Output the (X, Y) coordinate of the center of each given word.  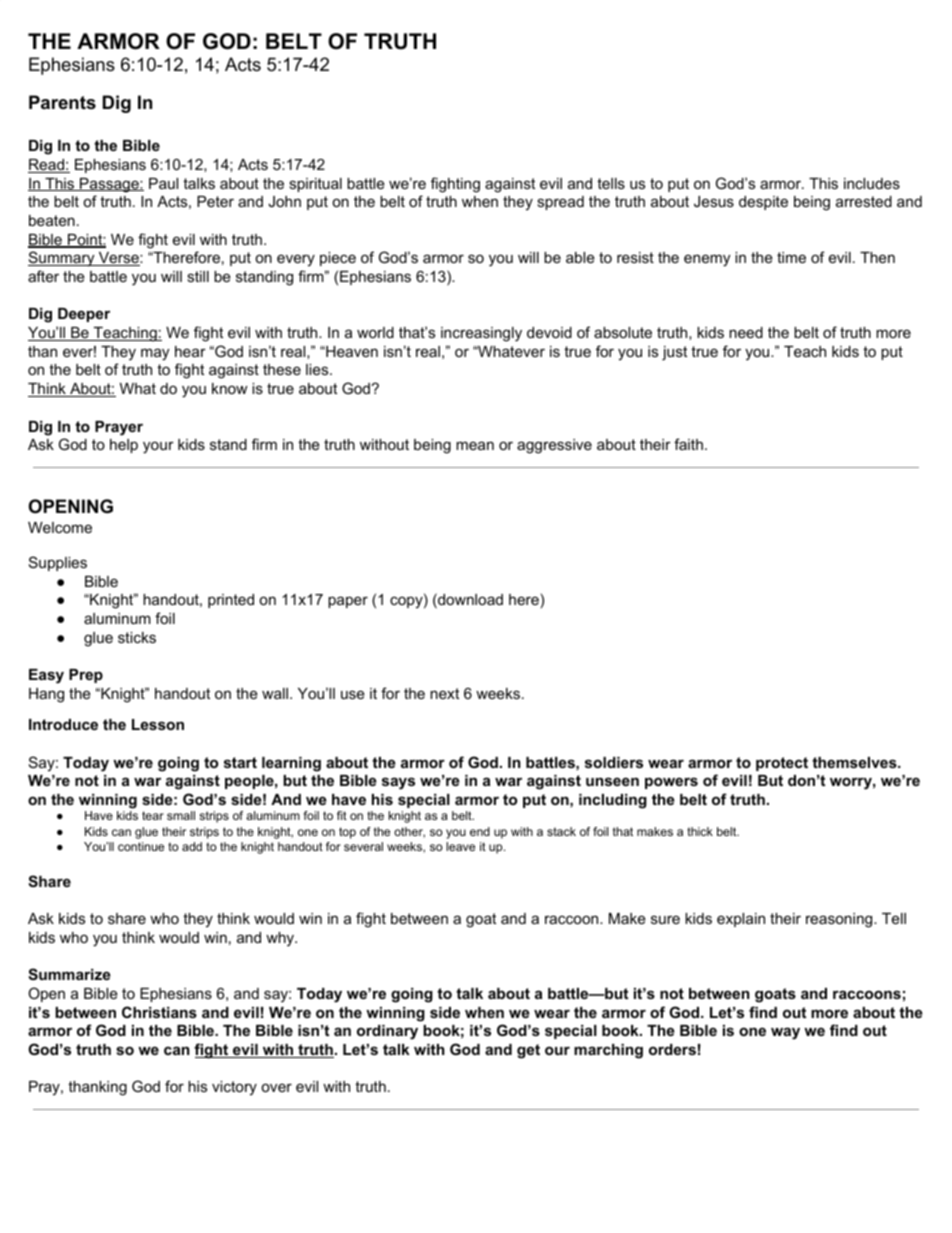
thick (700, 831)
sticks (137, 637)
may (155, 354)
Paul (163, 183)
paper (348, 602)
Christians (159, 1012)
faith (688, 444)
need (746, 332)
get (528, 1051)
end (480, 831)
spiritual (315, 185)
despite (763, 203)
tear (153, 815)
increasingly (481, 334)
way (785, 1033)
